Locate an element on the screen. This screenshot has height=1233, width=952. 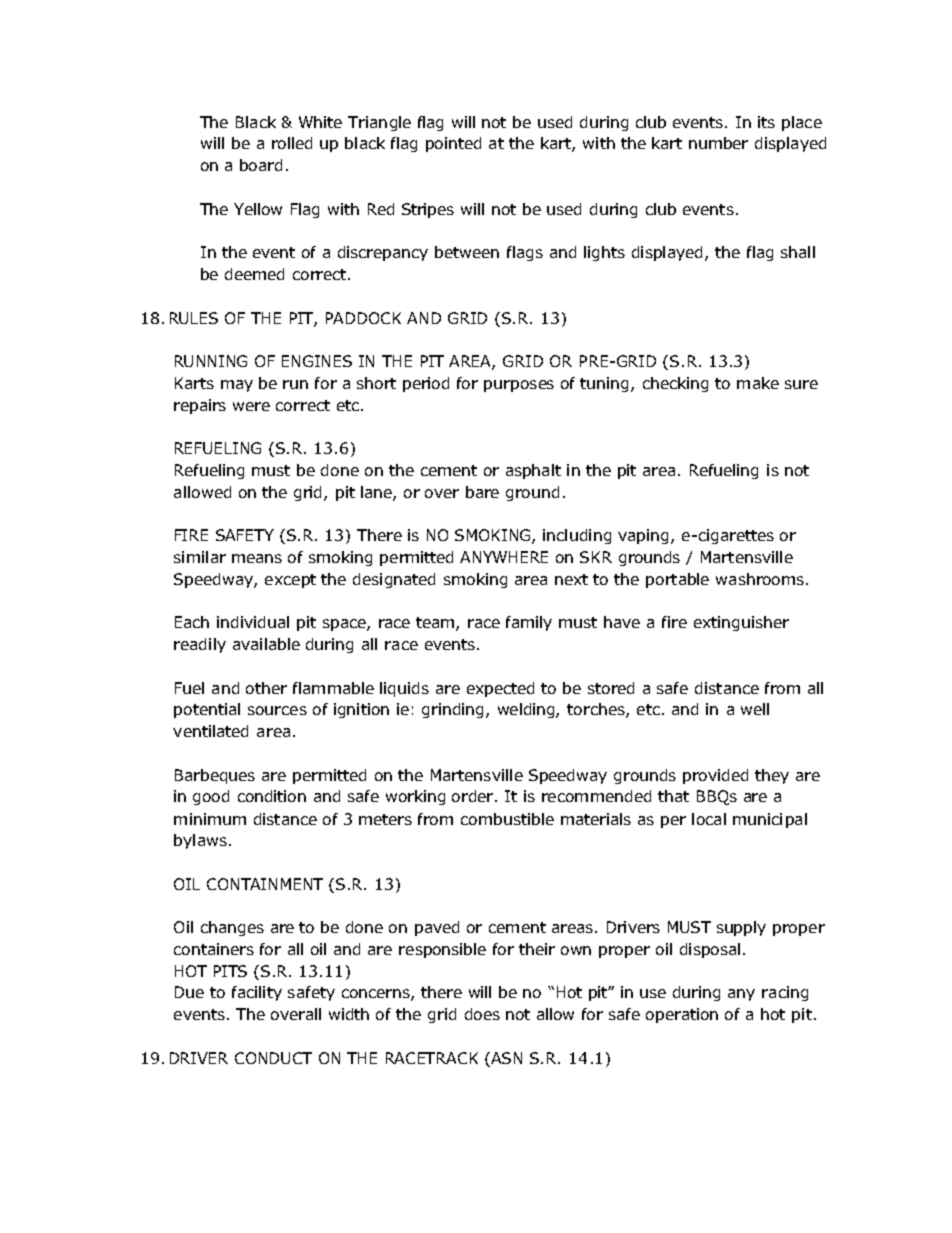
grinding is located at coordinates (454, 710).
